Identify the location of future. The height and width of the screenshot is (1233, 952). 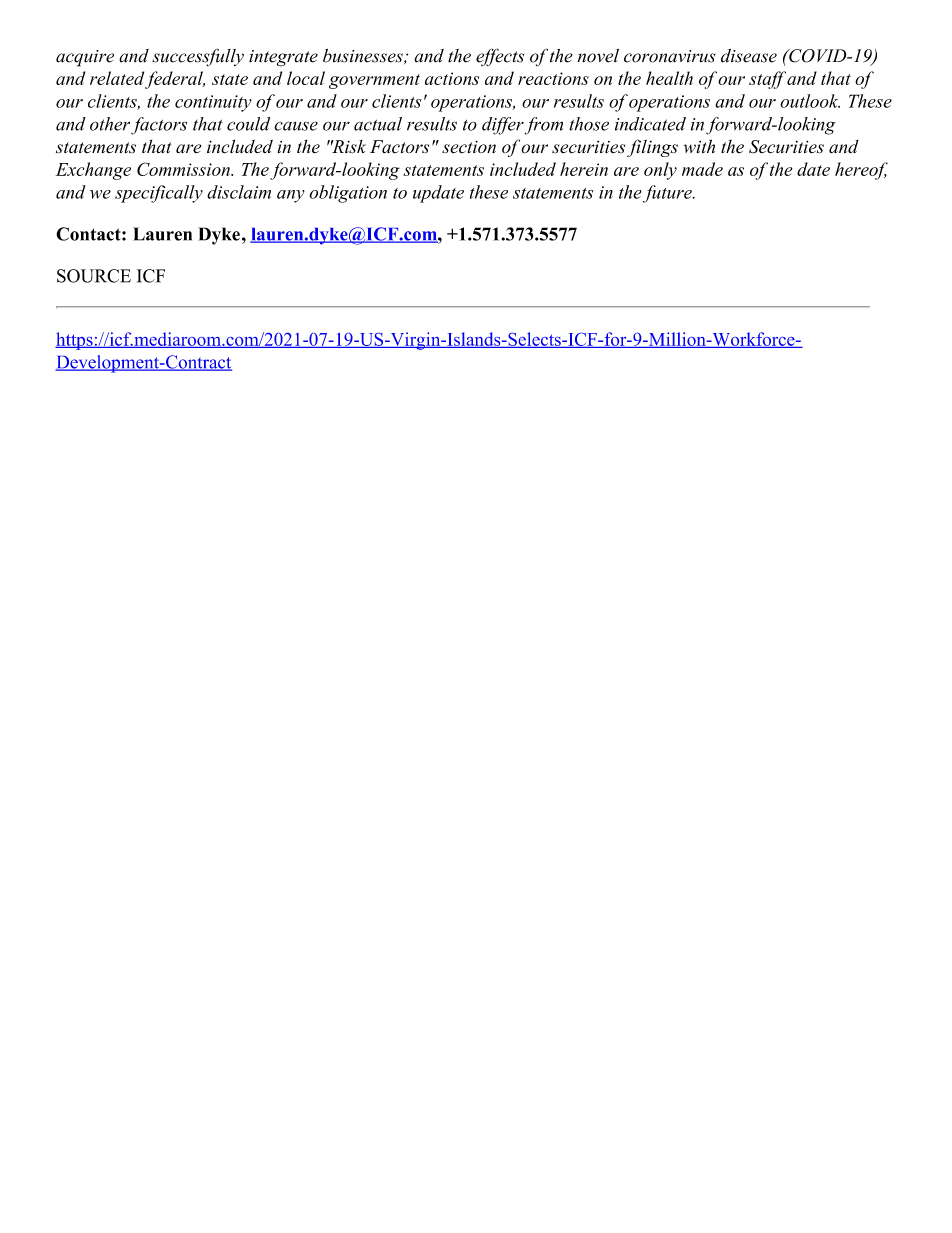
(668, 194).
